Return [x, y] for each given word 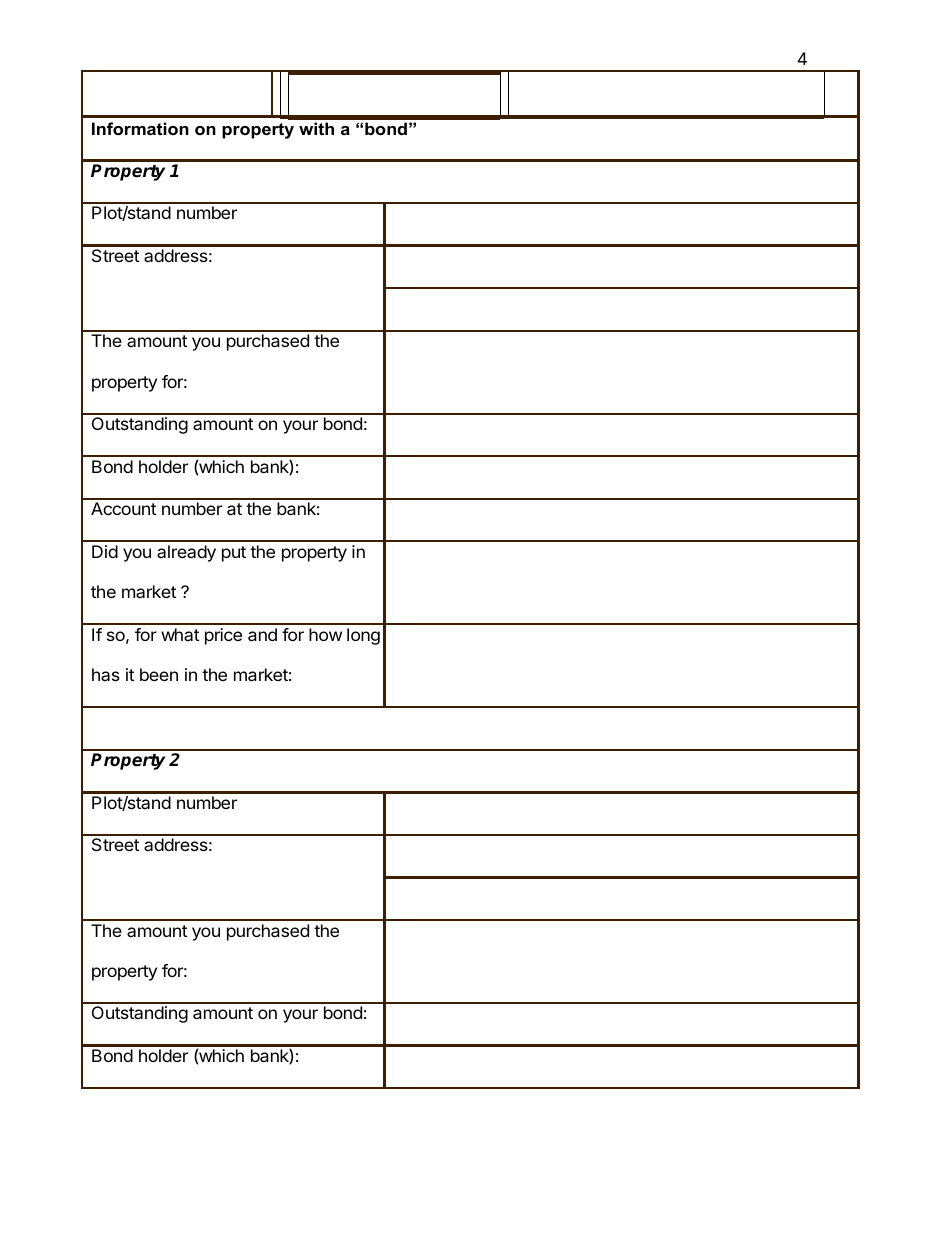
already [186, 553]
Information [140, 128]
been [159, 674]
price [223, 636]
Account [123, 508]
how [325, 634]
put [234, 554]
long [363, 636]
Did [105, 551]
